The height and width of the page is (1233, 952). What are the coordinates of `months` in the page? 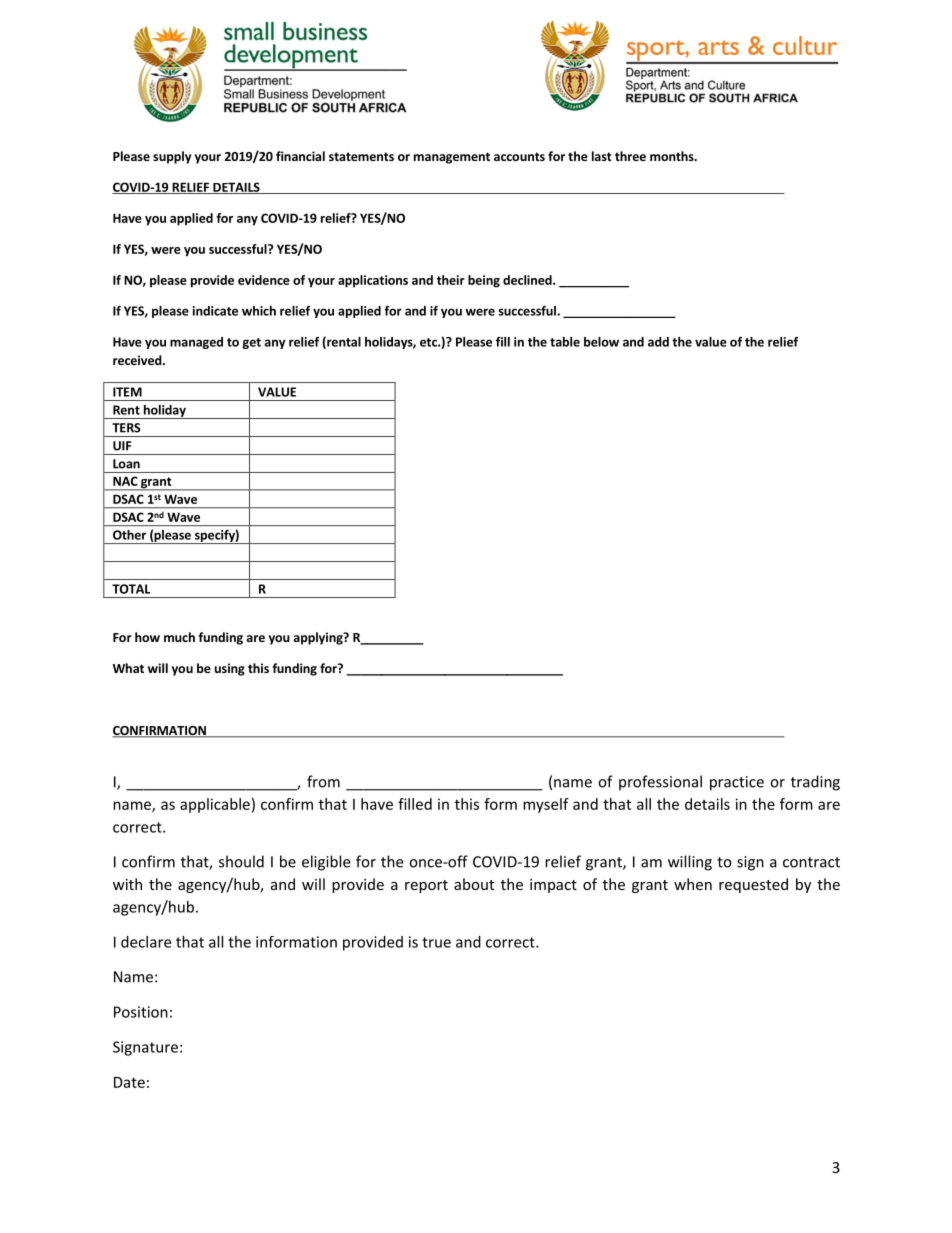 It's located at (673, 156).
